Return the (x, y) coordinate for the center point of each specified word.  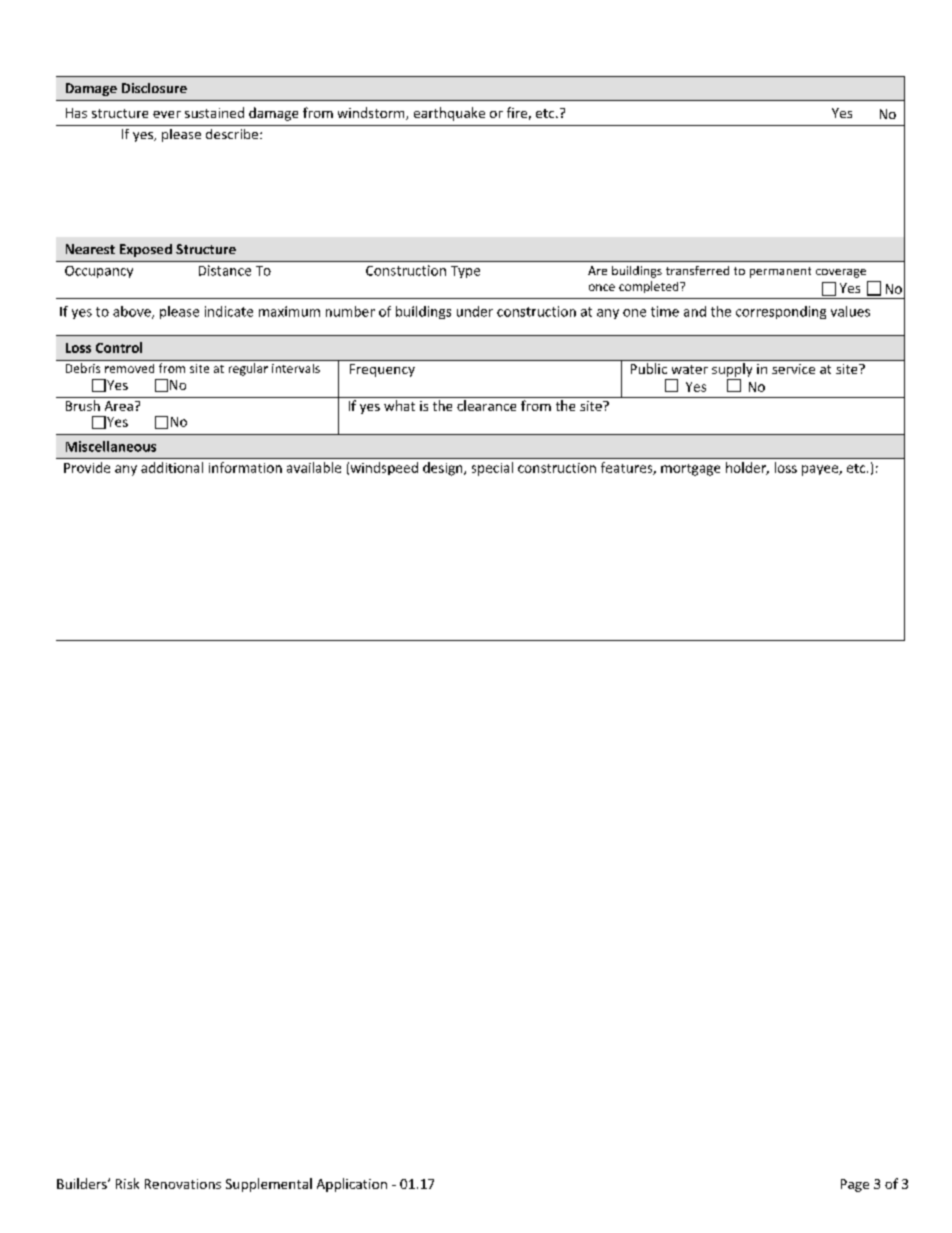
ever (167, 114)
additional (172, 467)
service (793, 369)
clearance (486, 405)
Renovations (183, 1184)
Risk (127, 1183)
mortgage (690, 470)
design (444, 469)
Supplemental (269, 1185)
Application (352, 1185)
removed (129, 368)
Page (855, 1185)
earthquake (449, 114)
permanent (780, 272)
